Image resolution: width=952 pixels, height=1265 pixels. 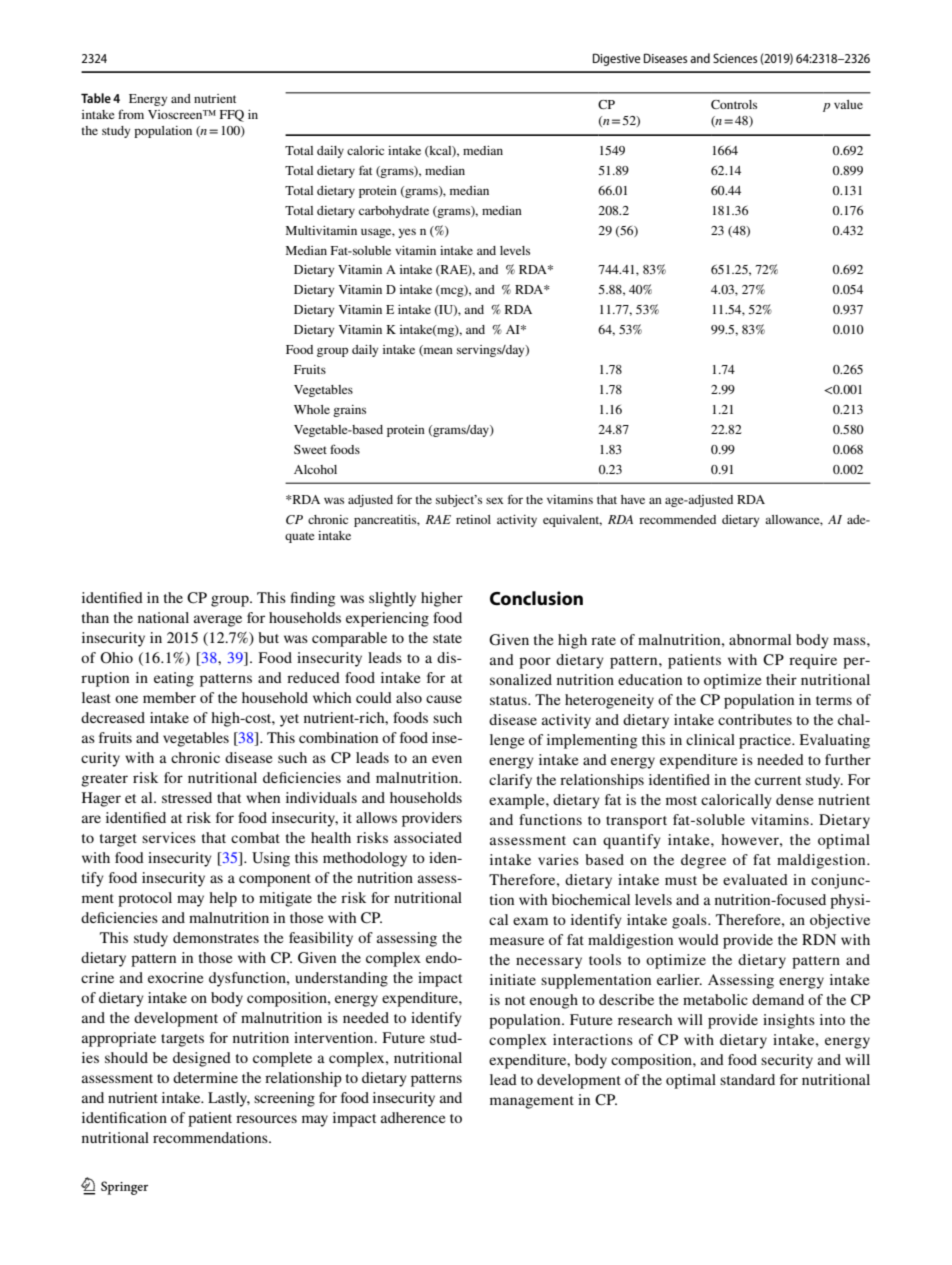 I want to click on Controls, so click(x=734, y=104).
